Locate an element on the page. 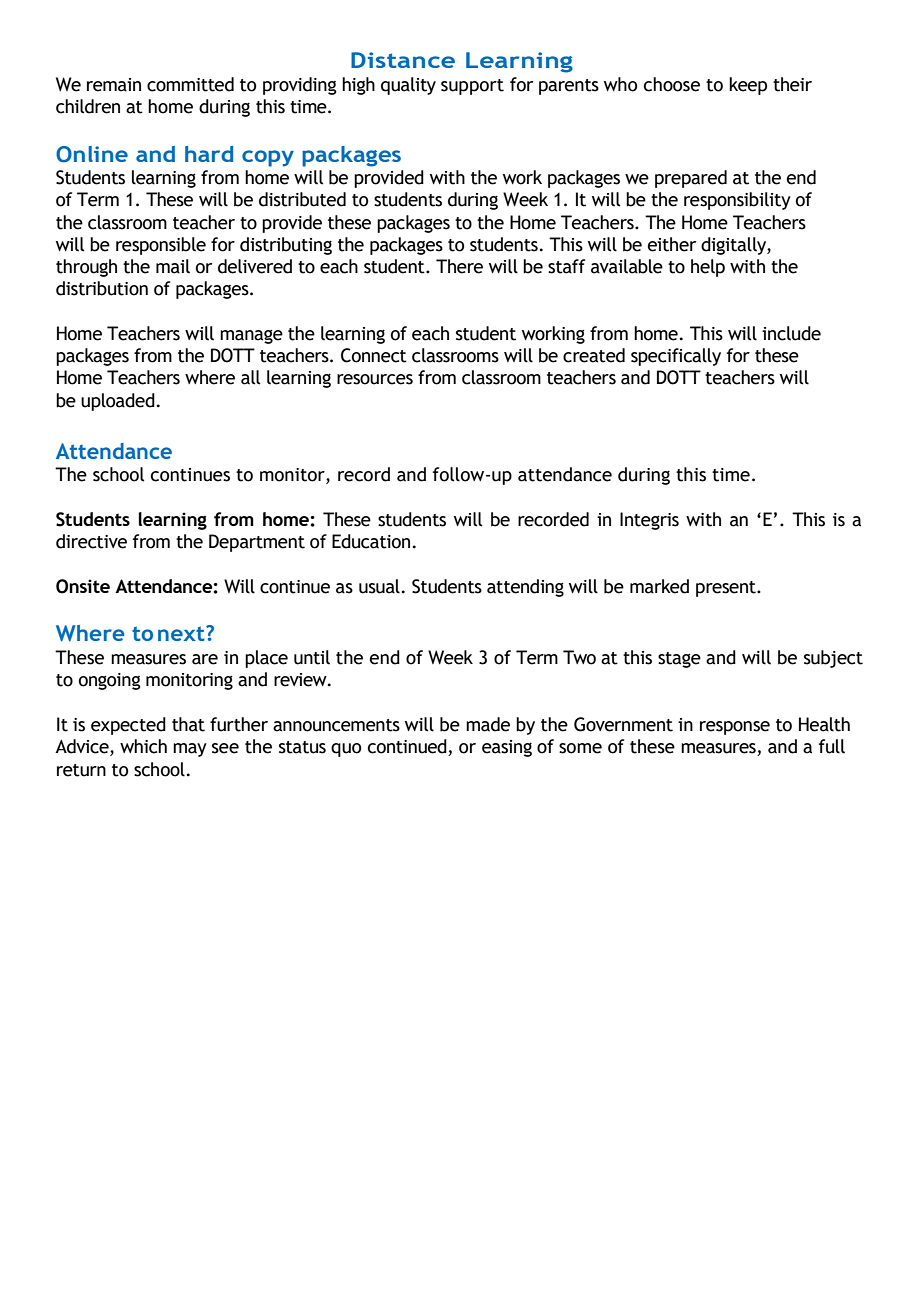  uploaded is located at coordinates (118, 402).
